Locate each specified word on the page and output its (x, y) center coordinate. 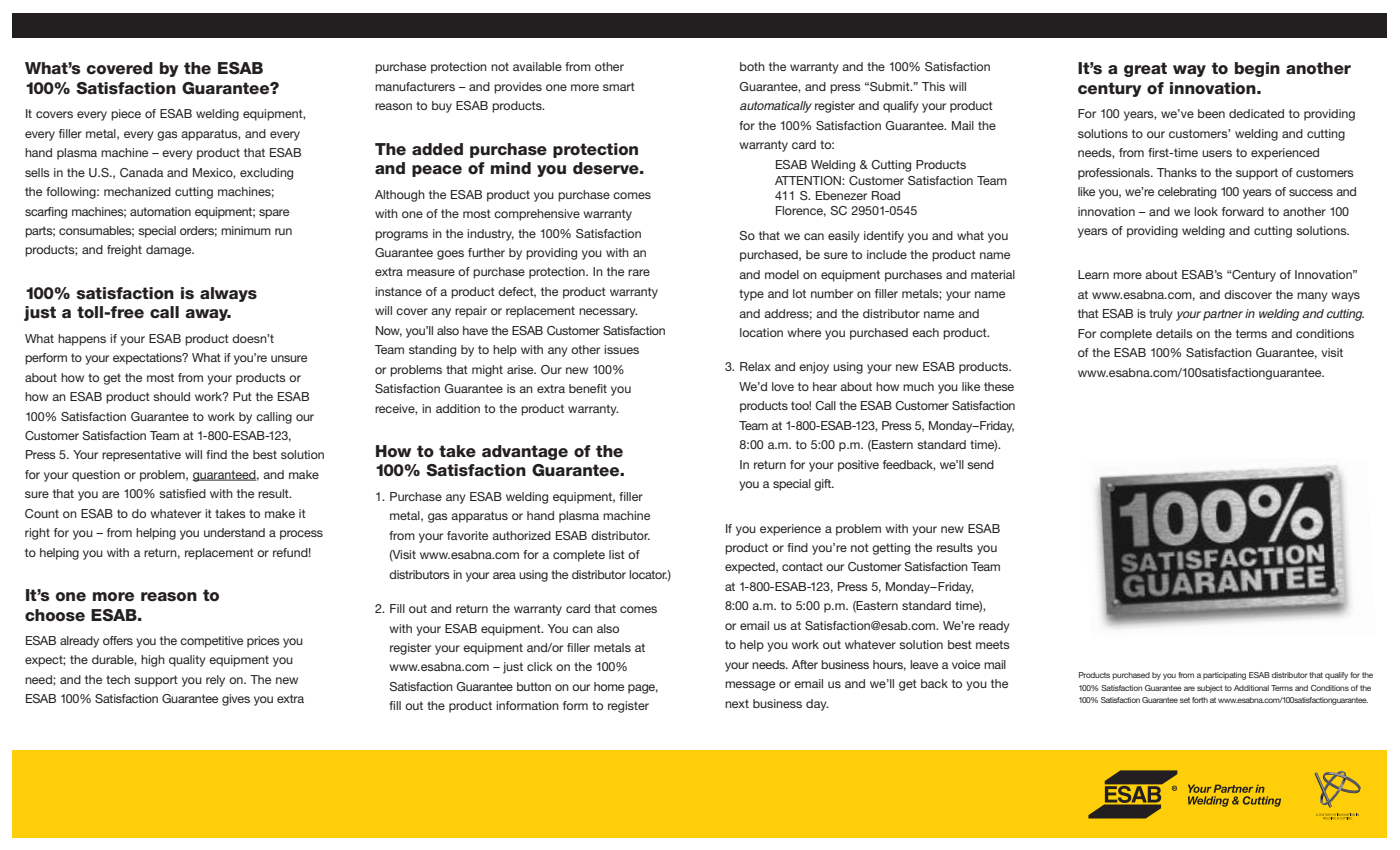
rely (215, 681)
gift (824, 485)
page (643, 689)
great (1145, 69)
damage (170, 251)
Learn (1093, 274)
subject (1210, 689)
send (980, 464)
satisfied (182, 493)
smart (619, 86)
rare (639, 272)
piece (126, 115)
